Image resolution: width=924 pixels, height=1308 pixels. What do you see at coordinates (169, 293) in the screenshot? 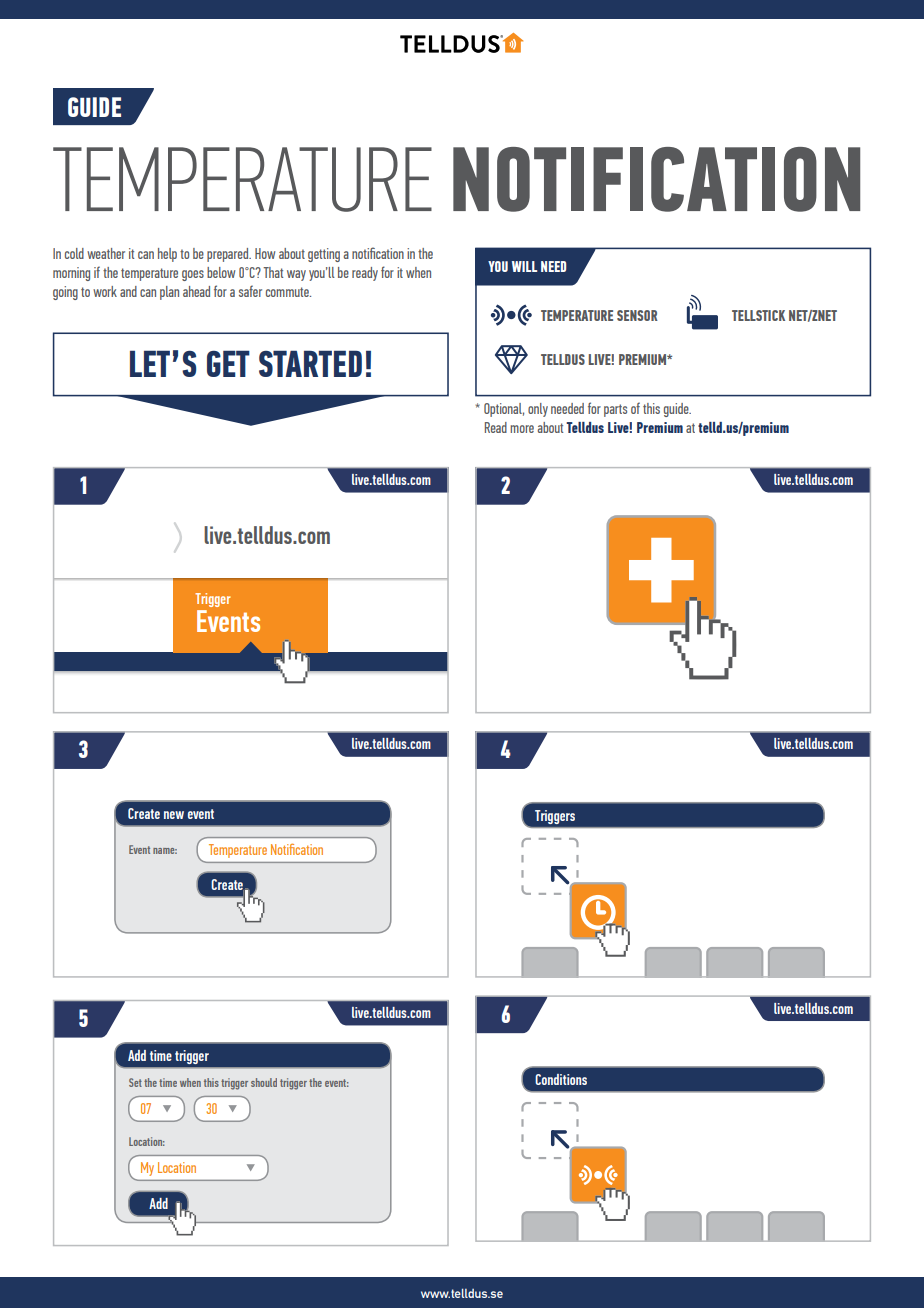
I see `plan` at bounding box center [169, 293].
